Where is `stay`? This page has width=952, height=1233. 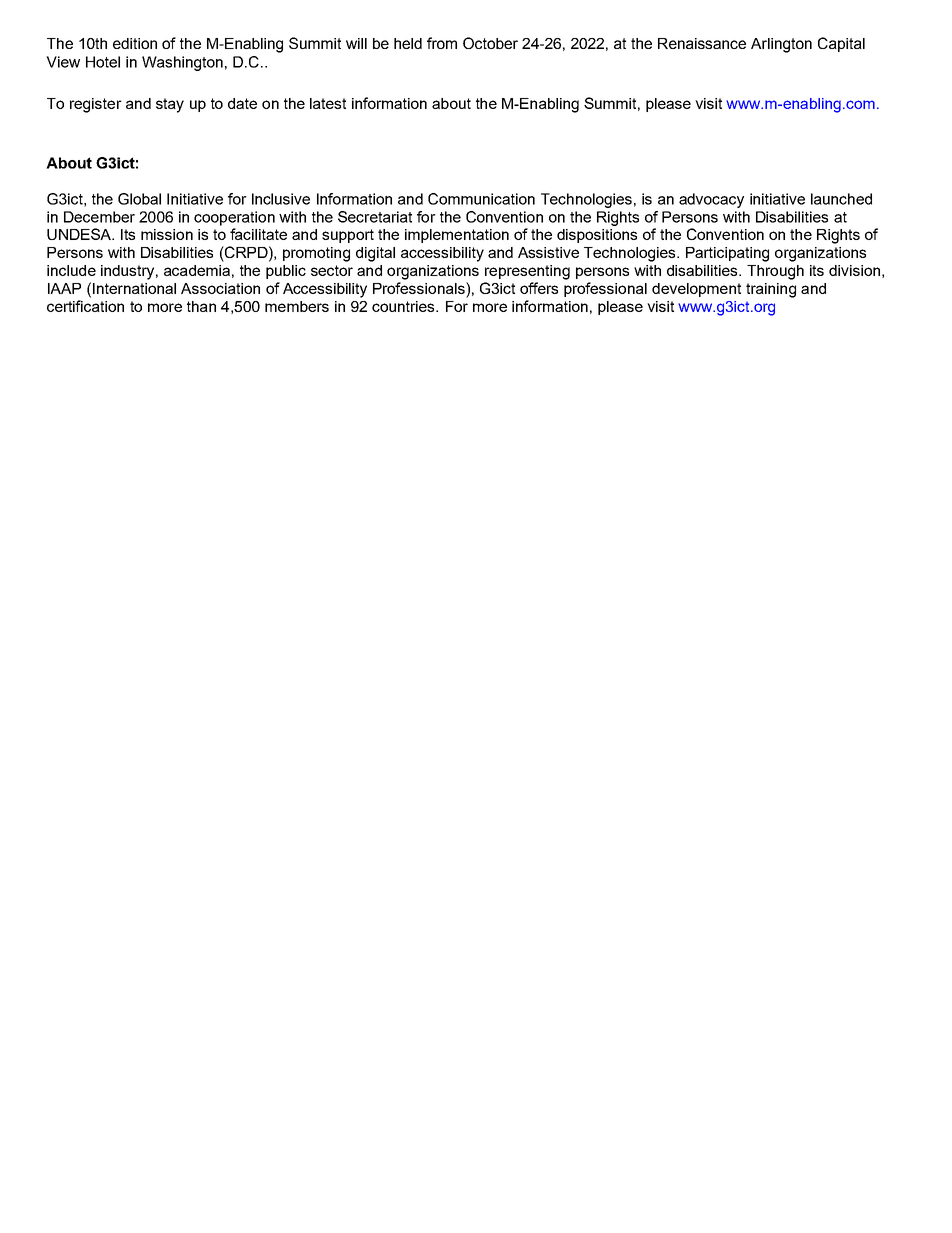
stay is located at coordinates (170, 105).
